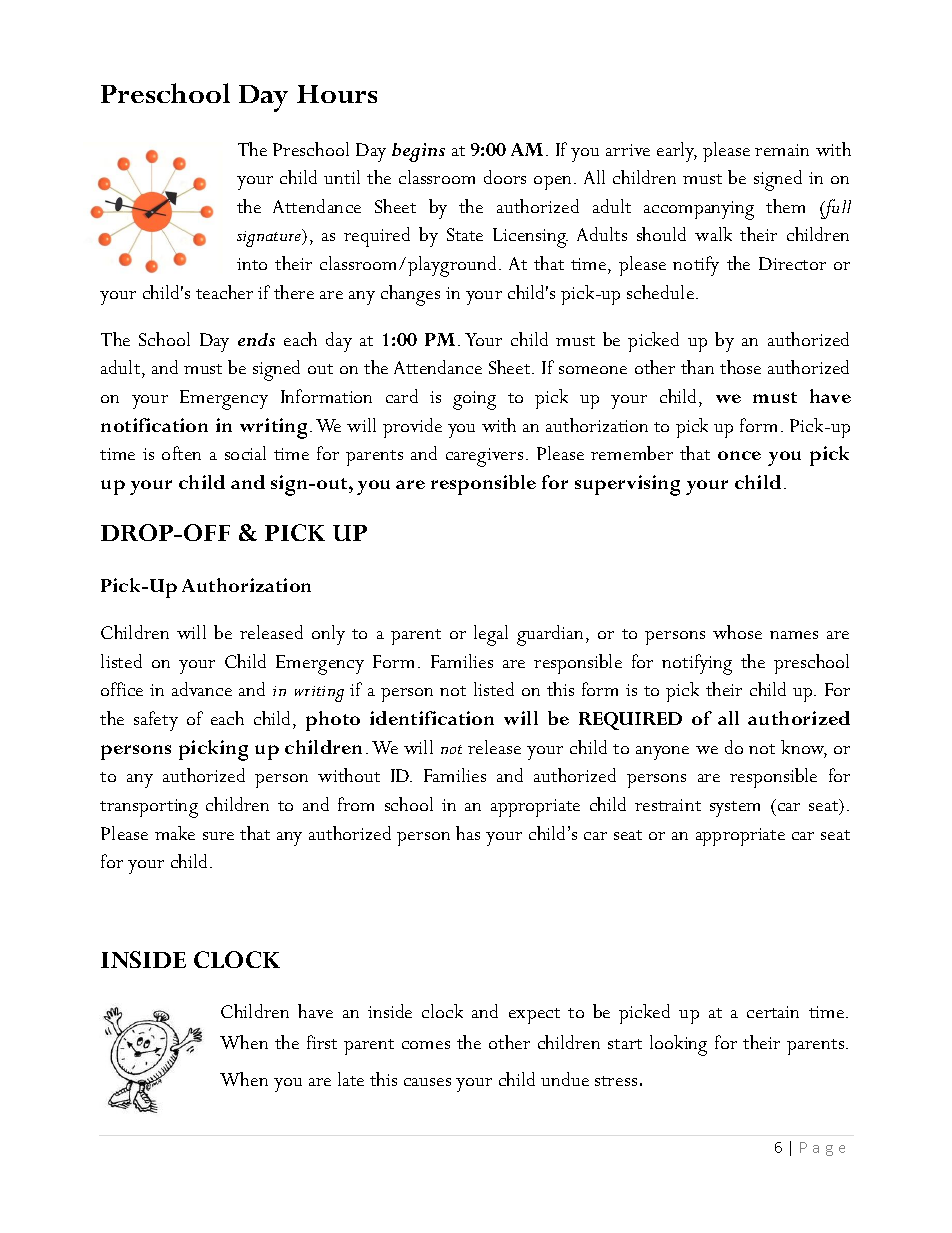 The width and height of the document is (952, 1233). Describe the element at coordinates (782, 150) in the document. I see `remain` at that location.
